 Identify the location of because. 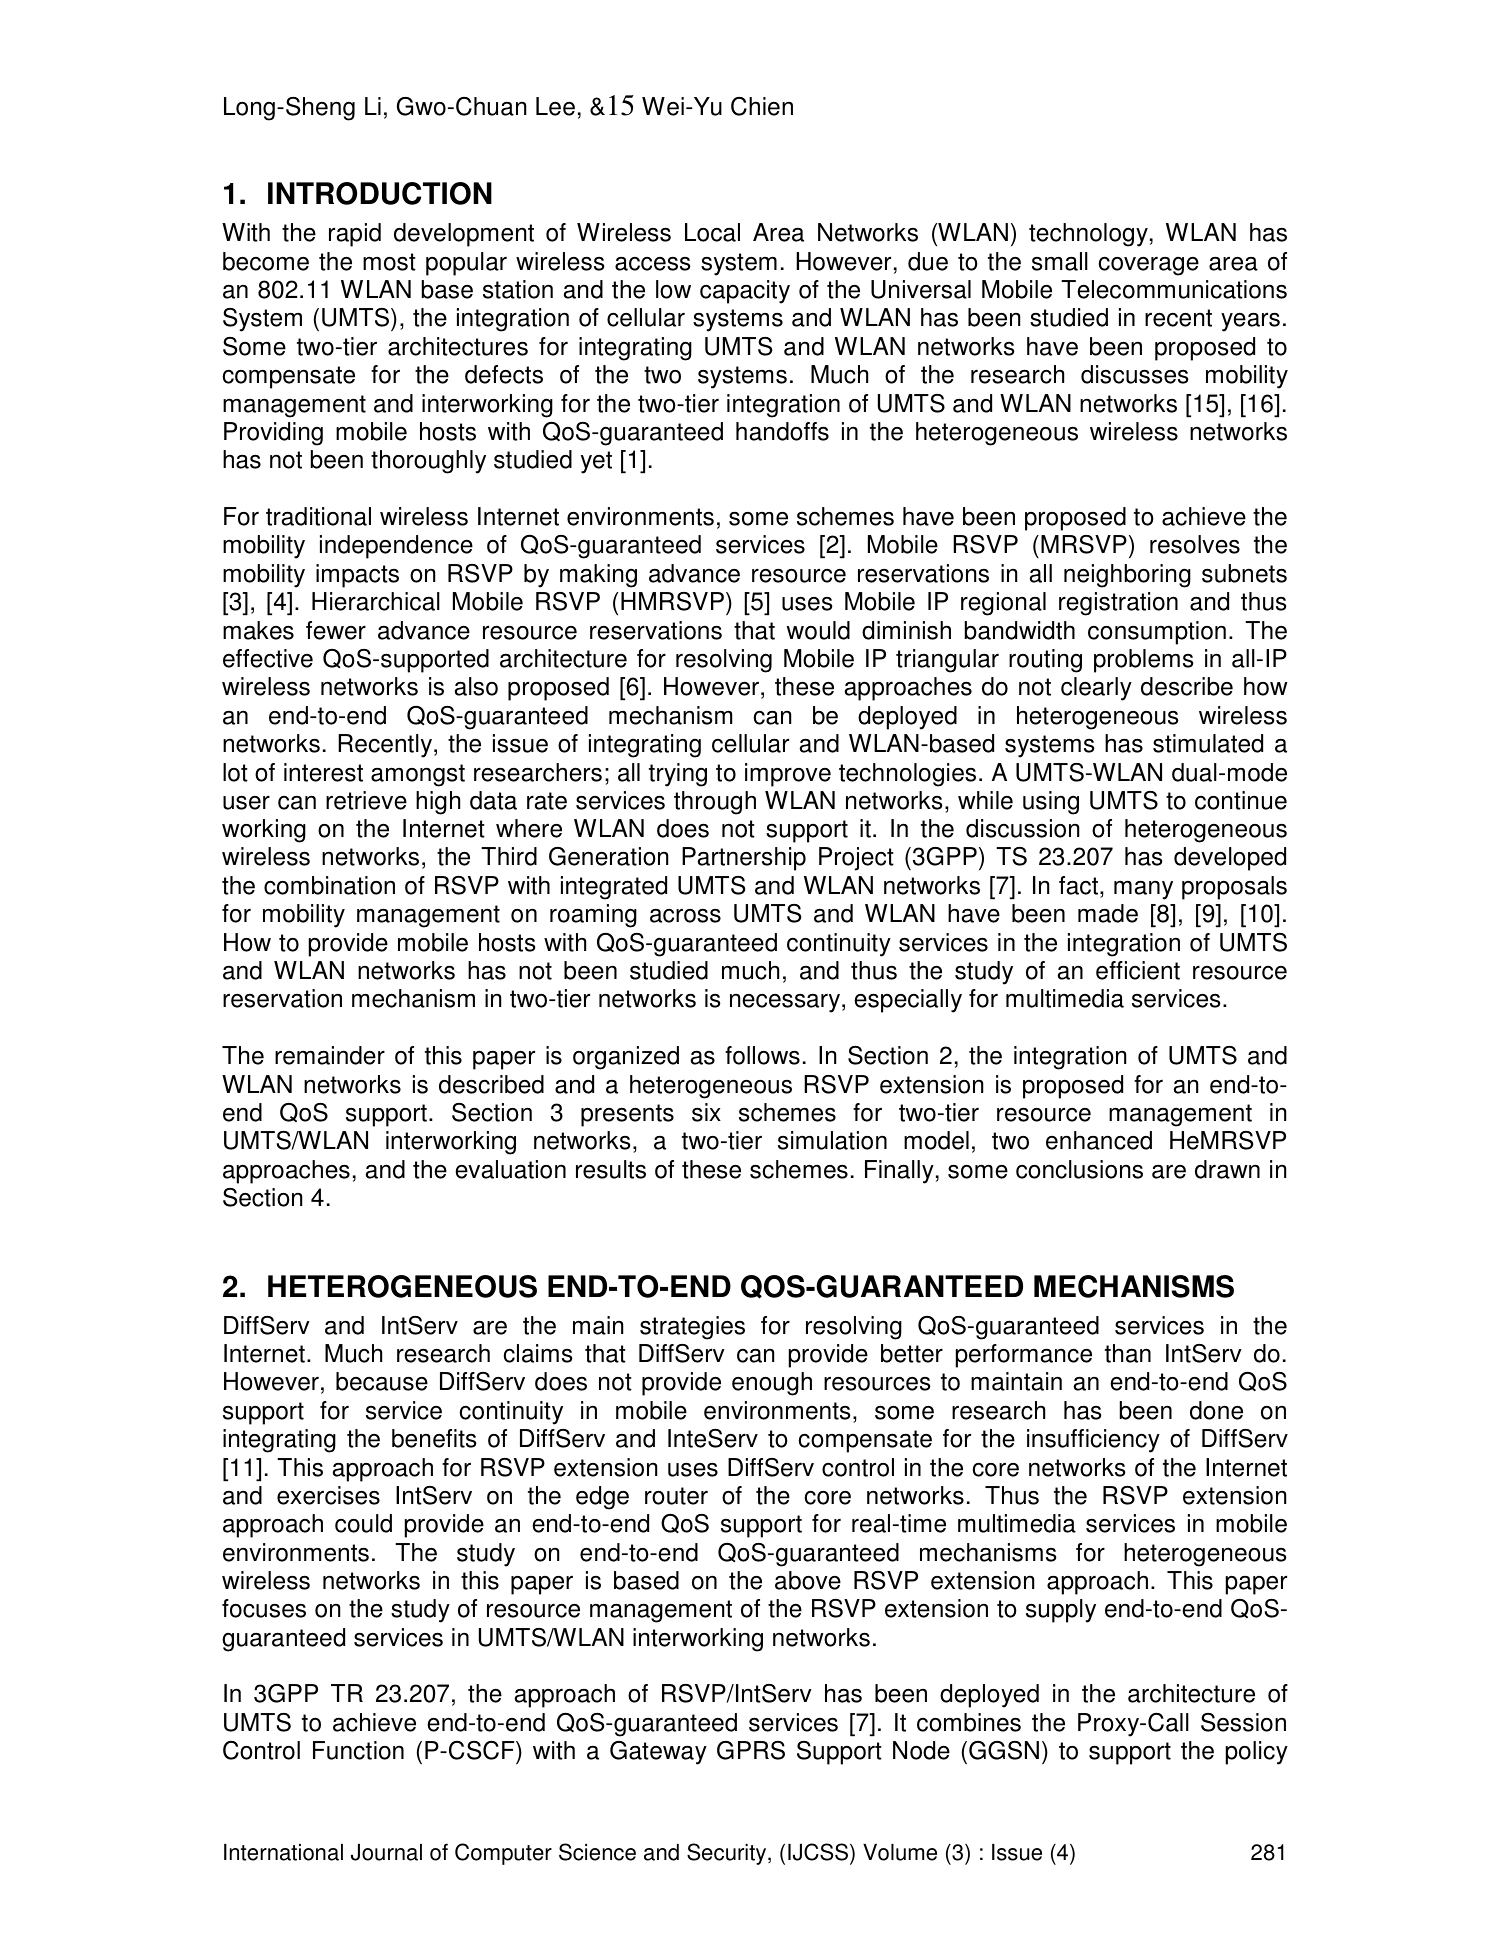
(382, 1381).
